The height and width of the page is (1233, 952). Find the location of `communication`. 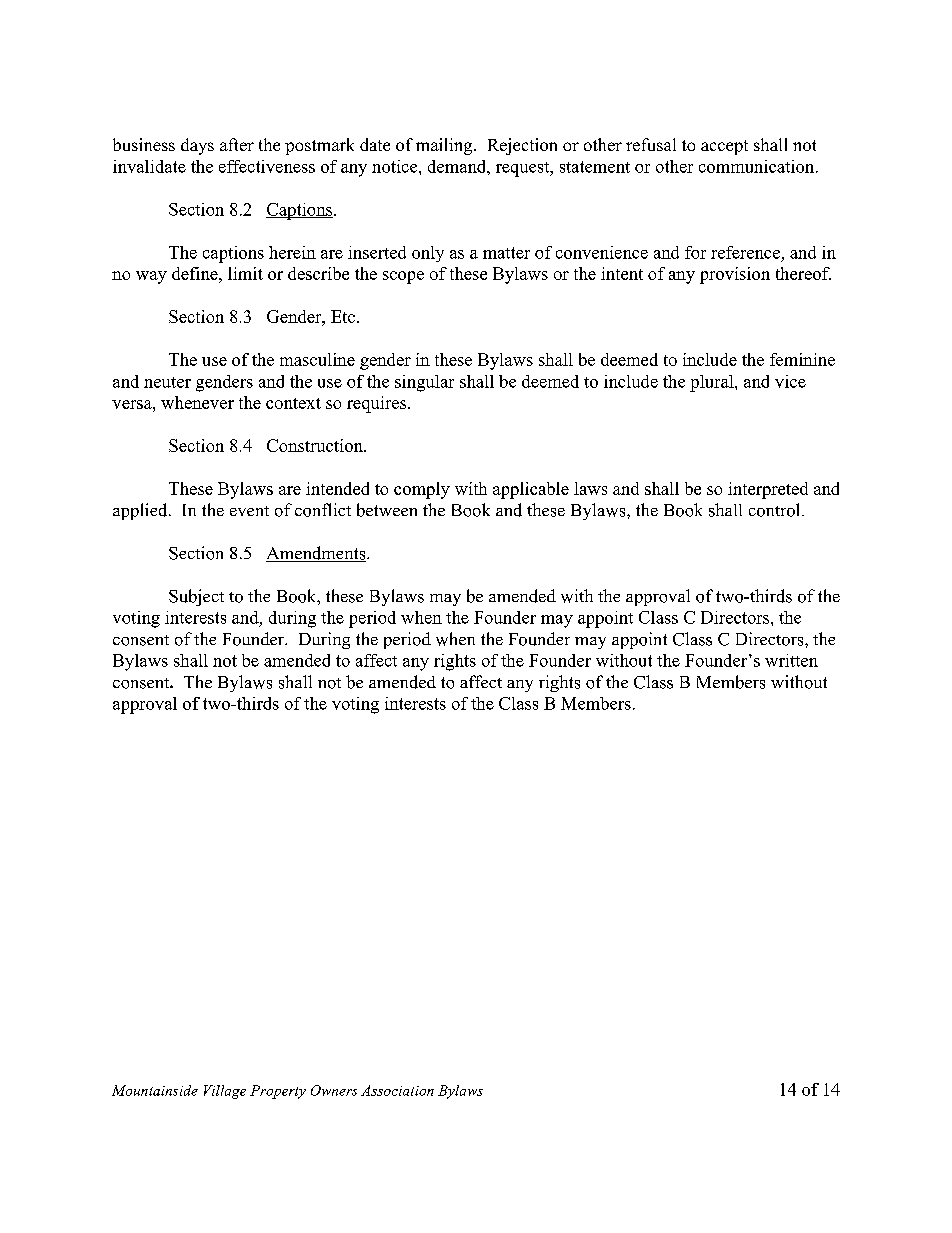

communication is located at coordinates (758, 166).
